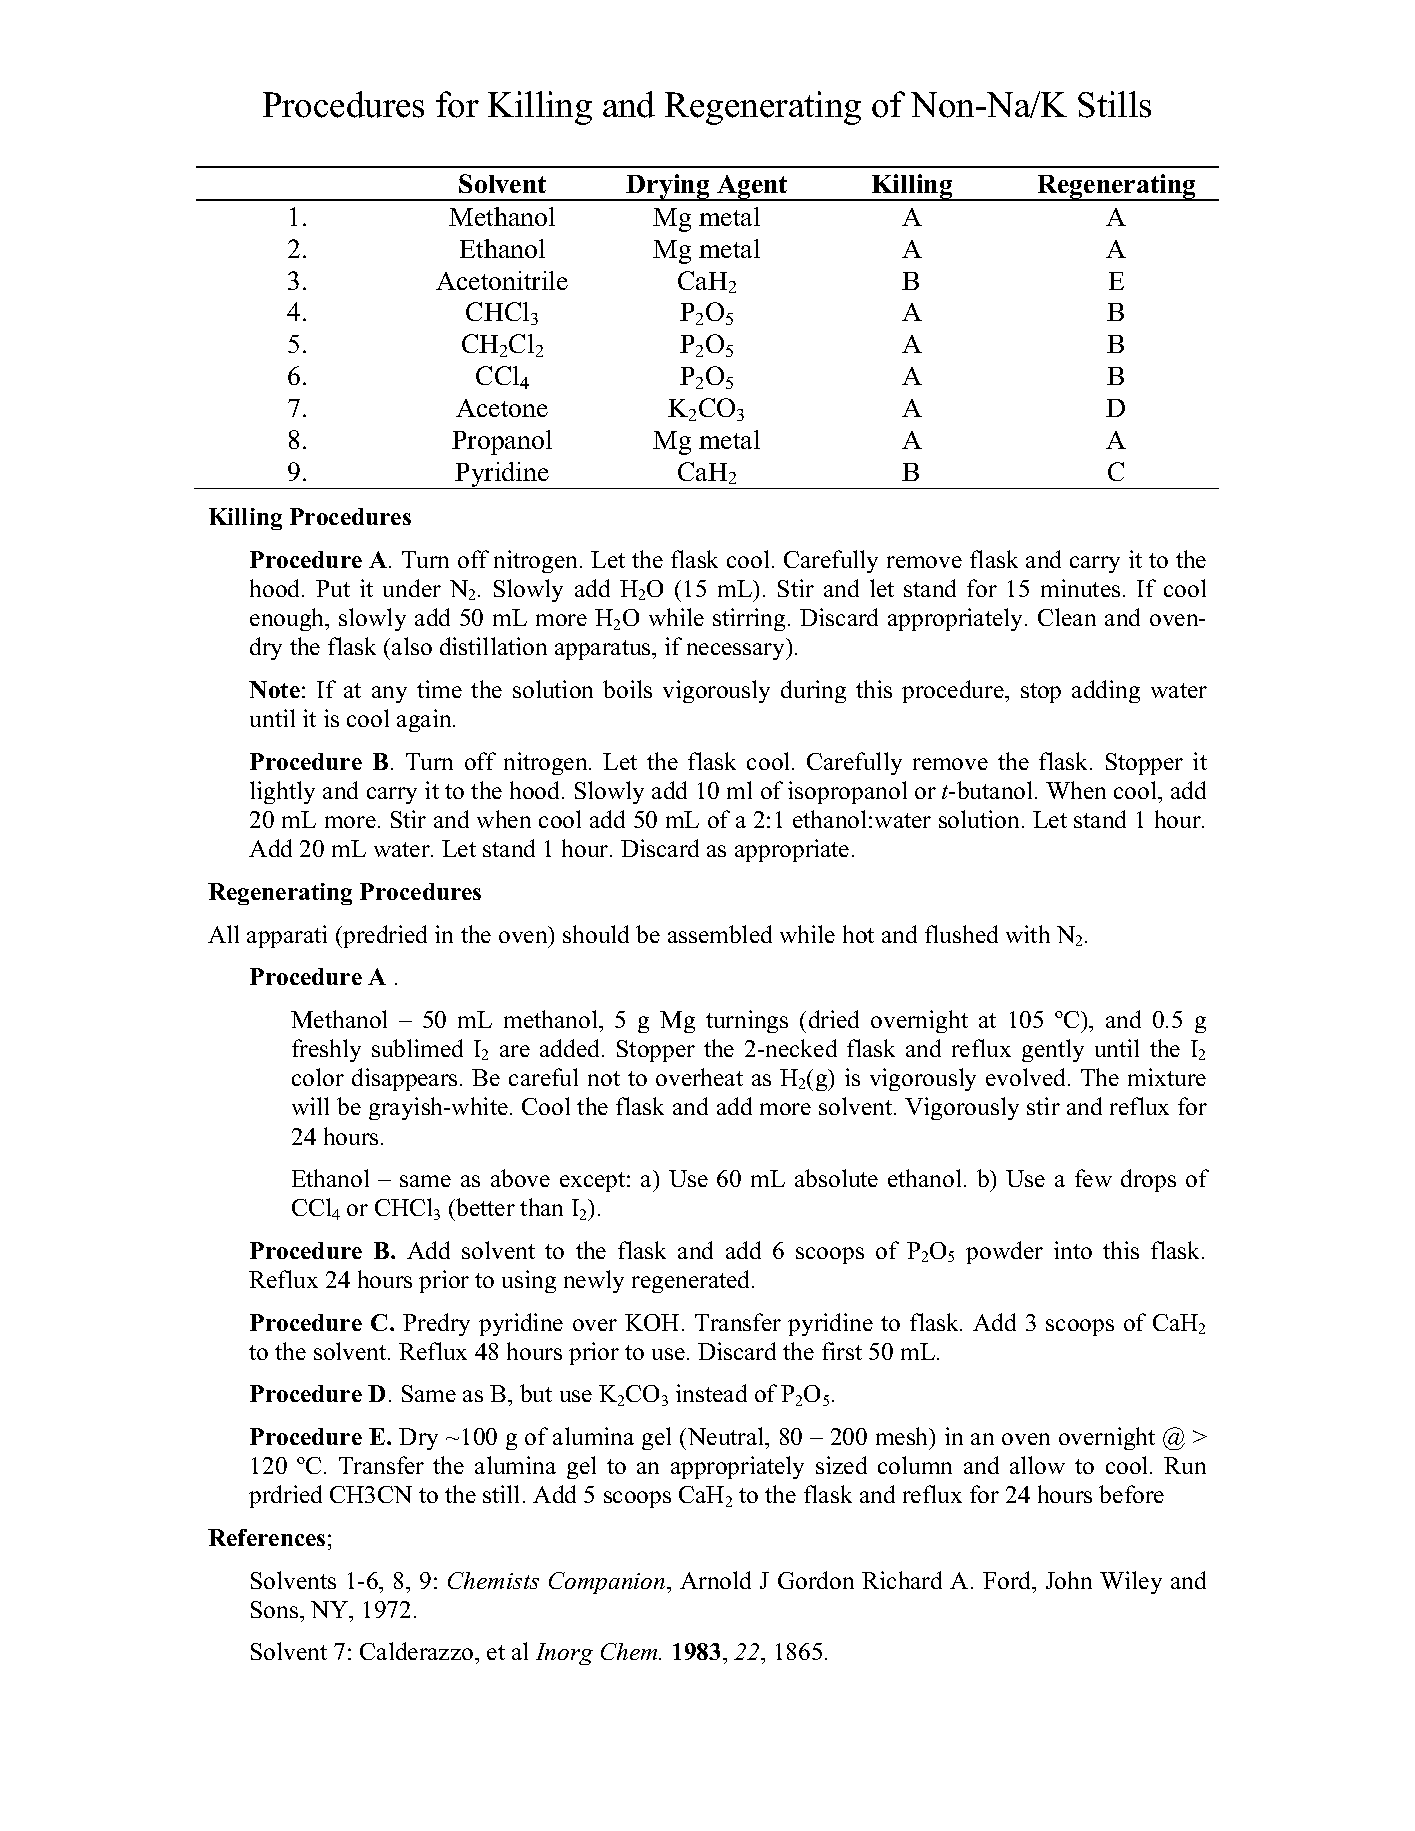  What do you see at coordinates (668, 187) in the screenshot?
I see `Drying` at bounding box center [668, 187].
